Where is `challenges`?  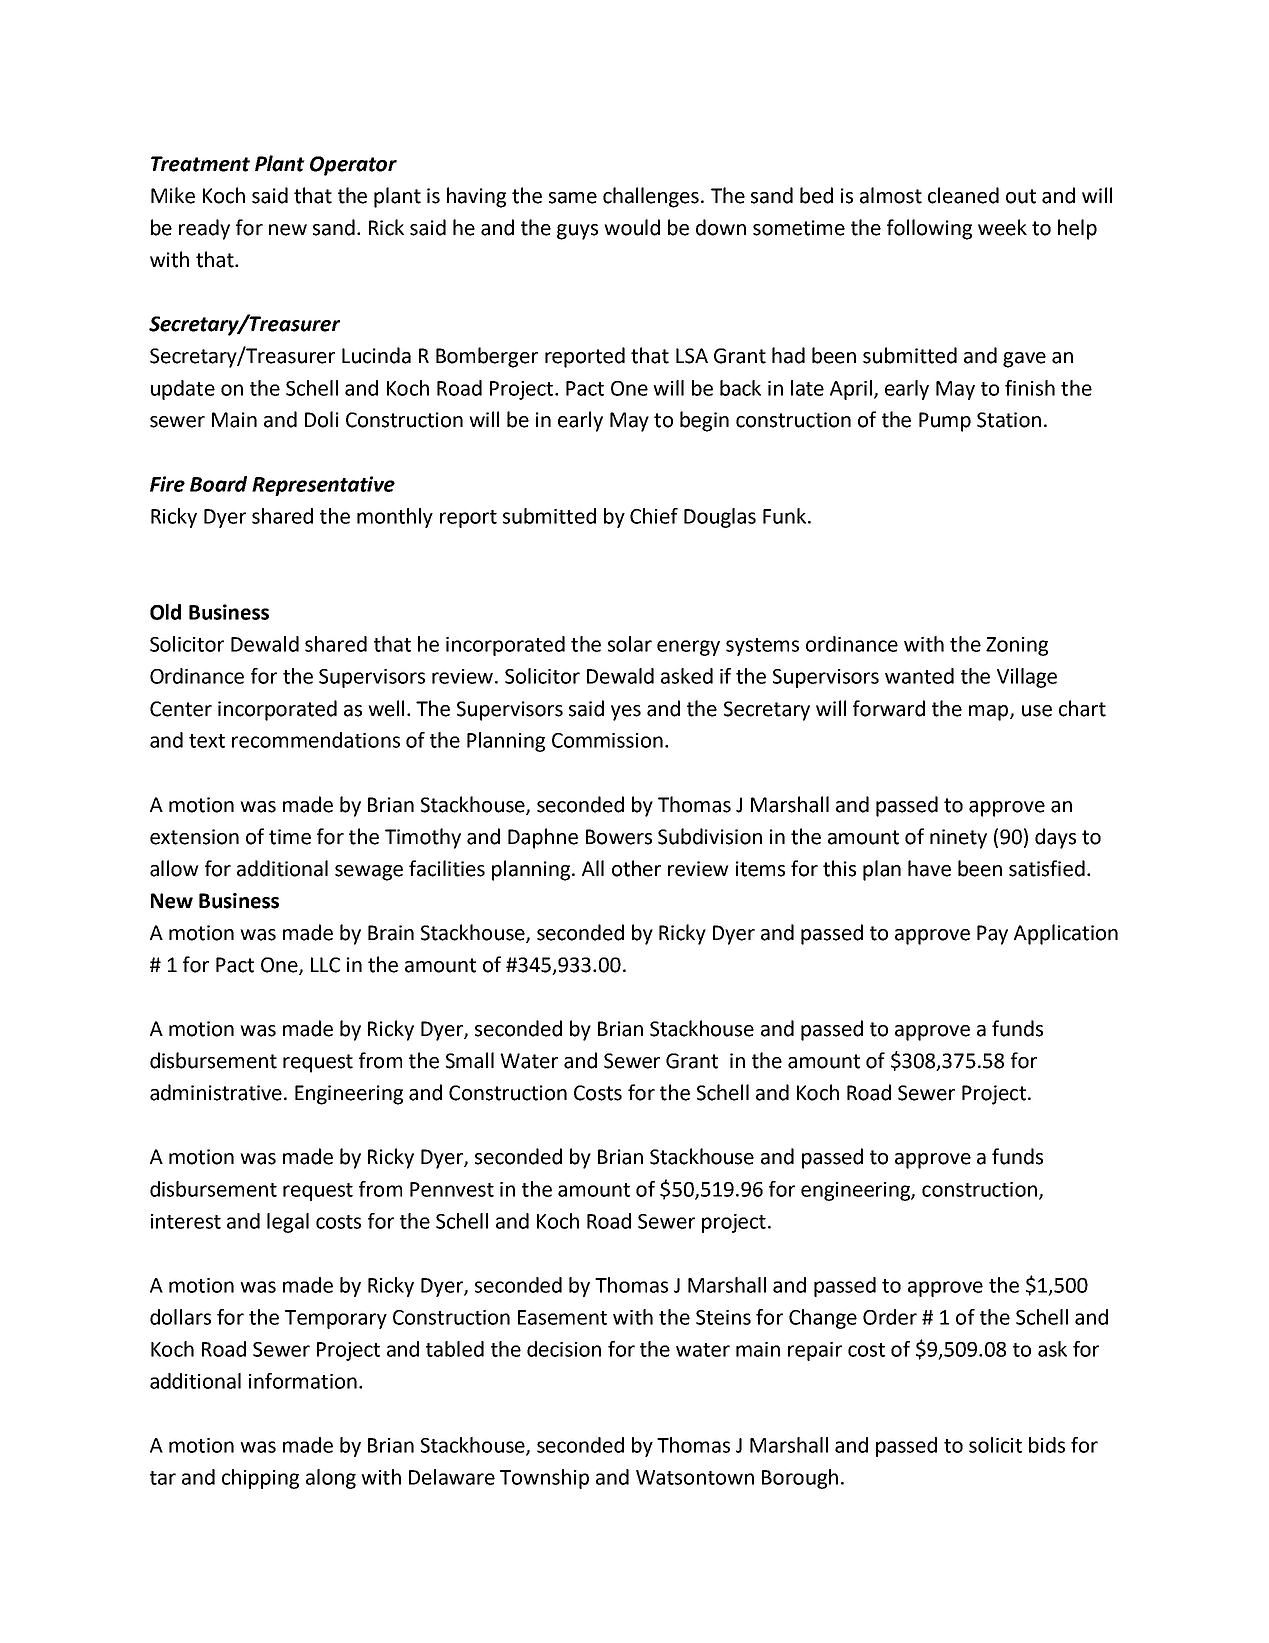
challenges is located at coordinates (651, 197).
